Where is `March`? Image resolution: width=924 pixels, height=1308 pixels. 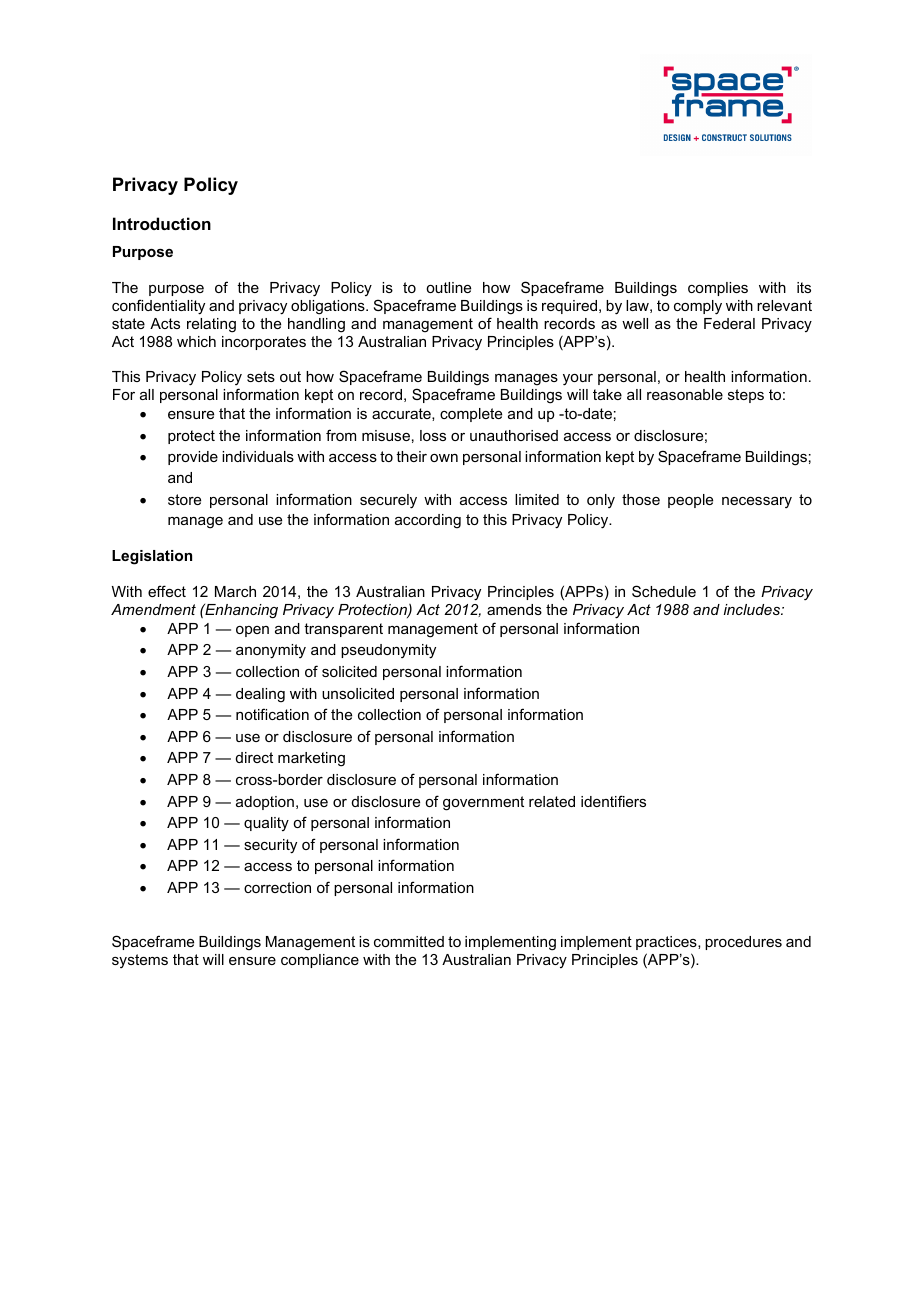 March is located at coordinates (235, 591).
